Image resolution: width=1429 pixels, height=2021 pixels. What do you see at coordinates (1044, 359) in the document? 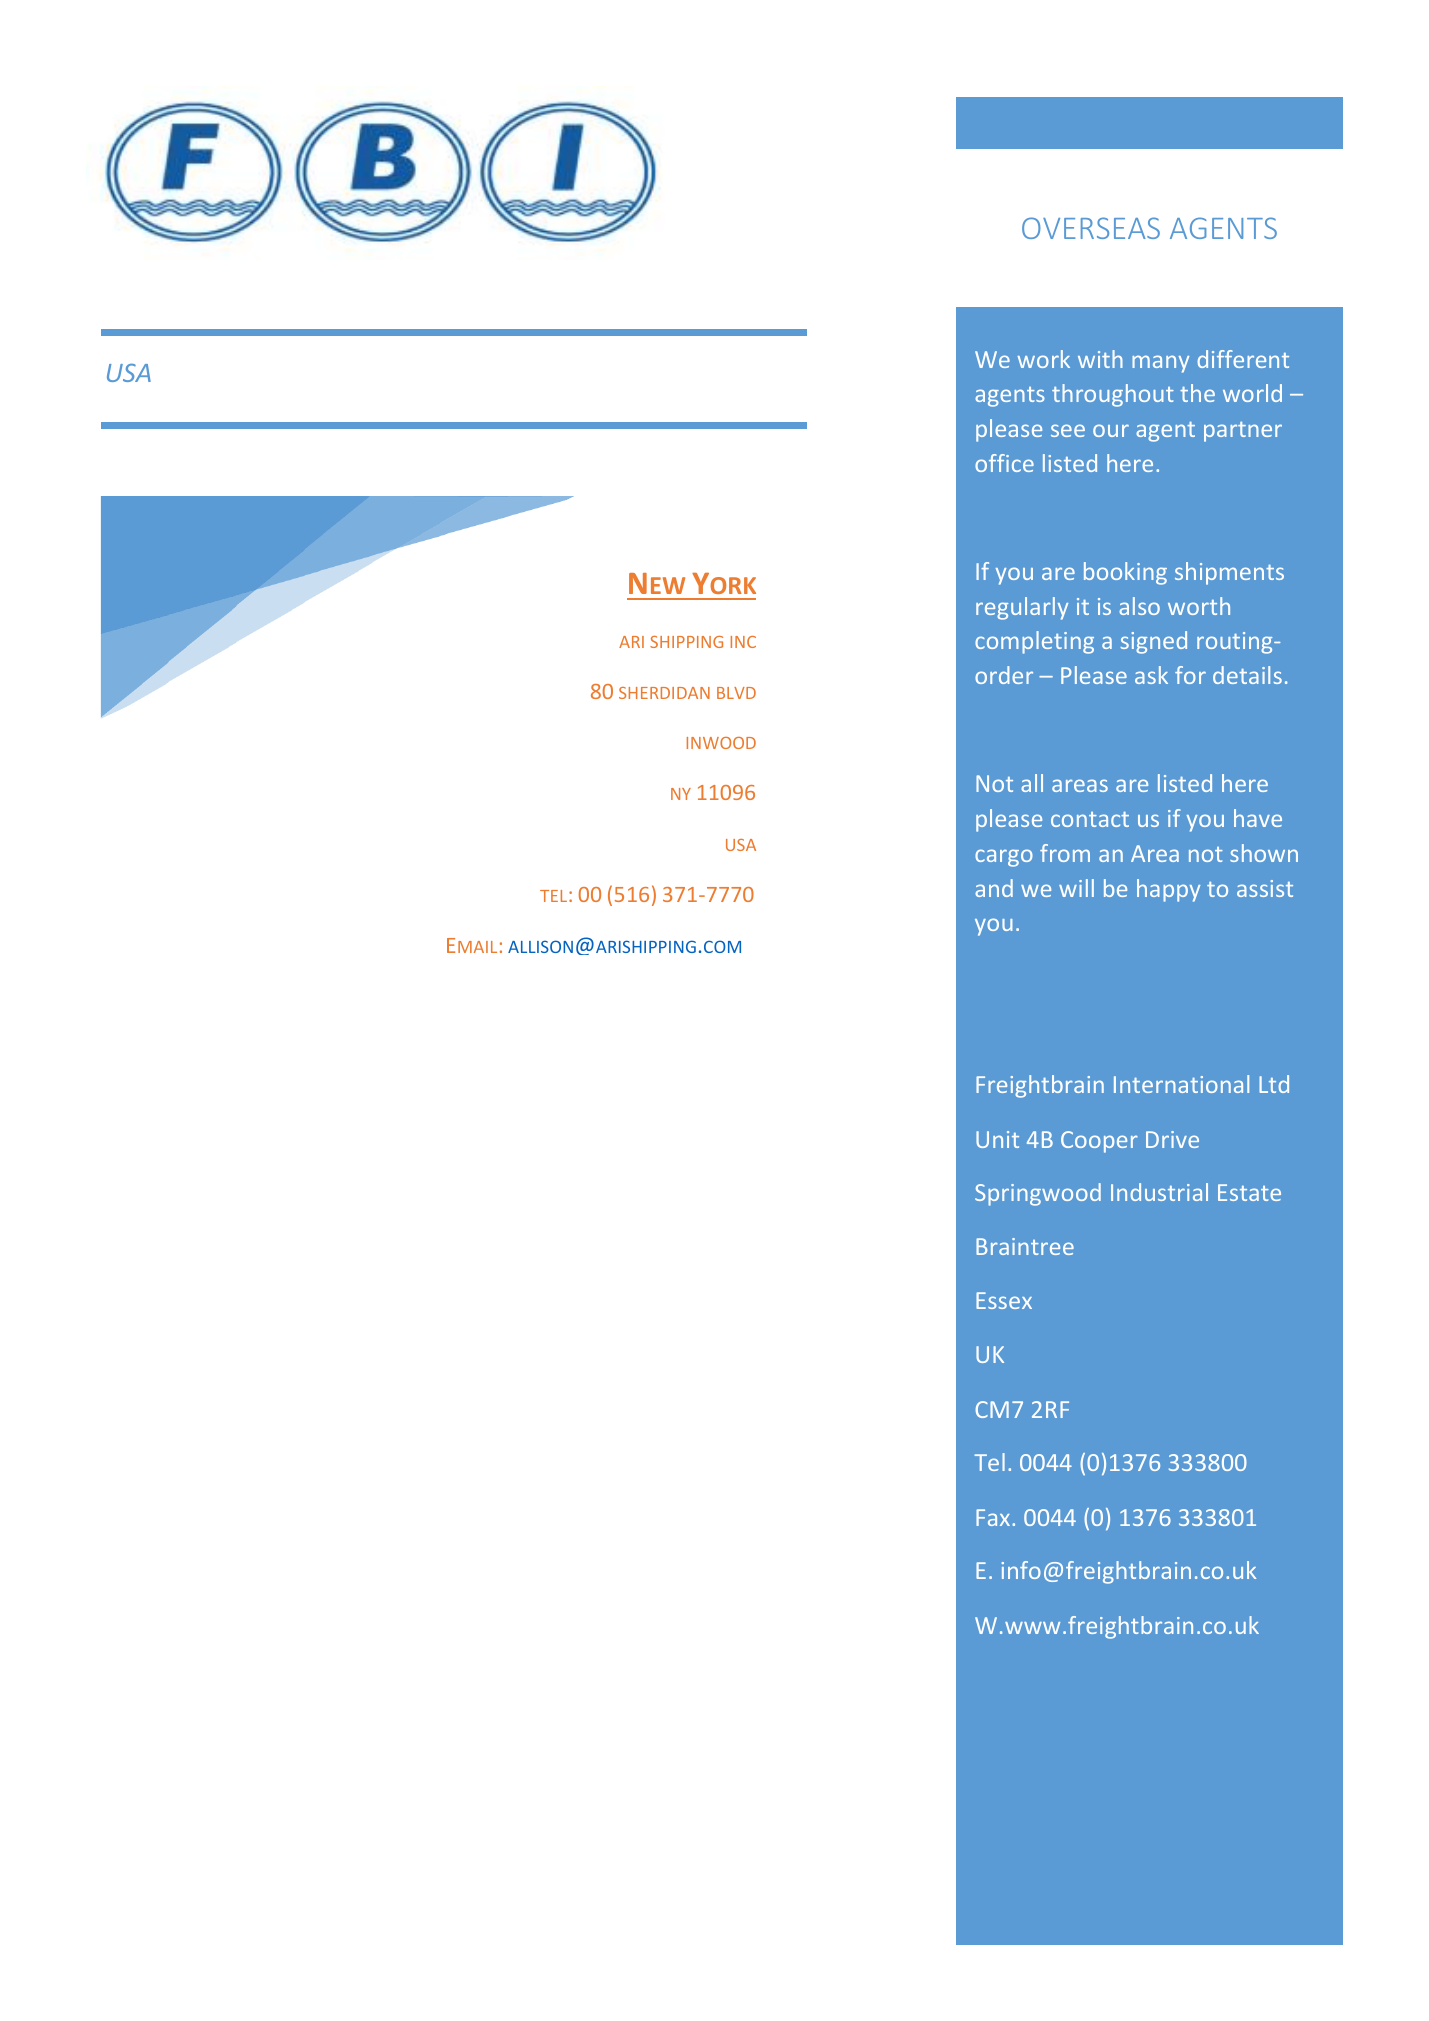
I see `work` at bounding box center [1044, 359].
